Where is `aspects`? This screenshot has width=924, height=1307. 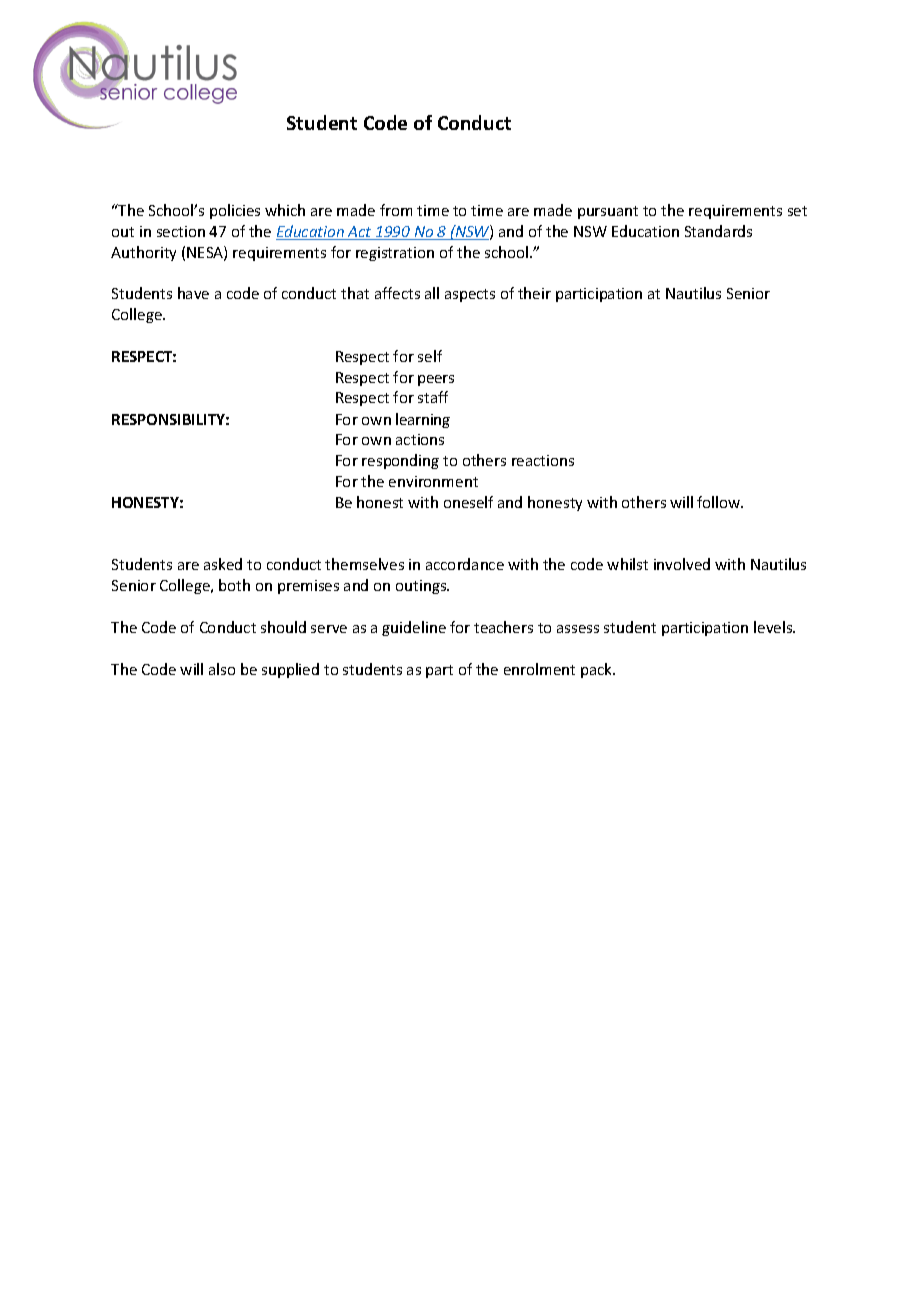
aspects is located at coordinates (470, 295).
